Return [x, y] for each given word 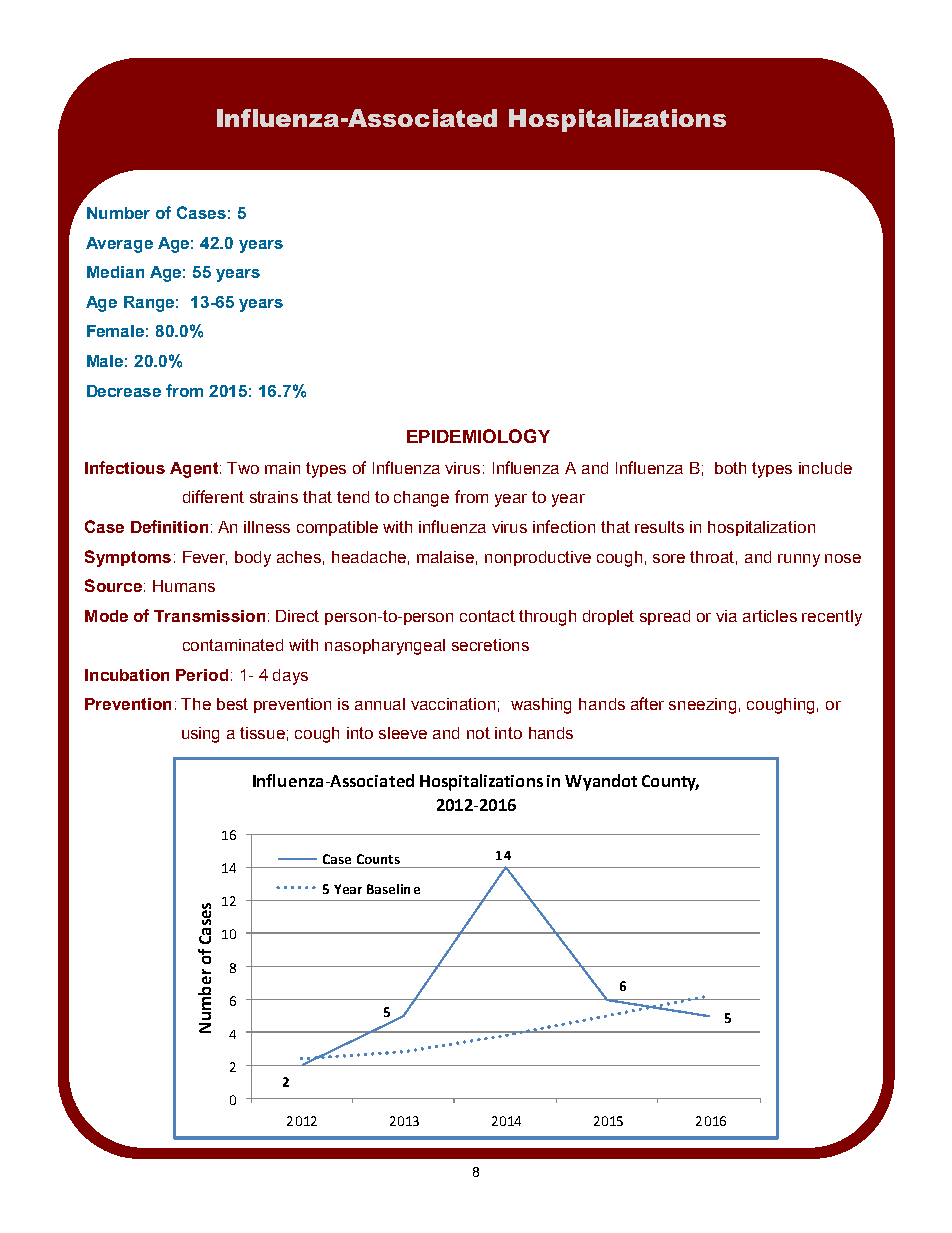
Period [202, 675]
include [825, 468]
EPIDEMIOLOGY [478, 436]
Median [115, 272]
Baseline [393, 889]
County [670, 783]
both [730, 468]
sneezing [702, 706]
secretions [490, 645]
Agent [195, 470]
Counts [378, 859]
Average [119, 245]
